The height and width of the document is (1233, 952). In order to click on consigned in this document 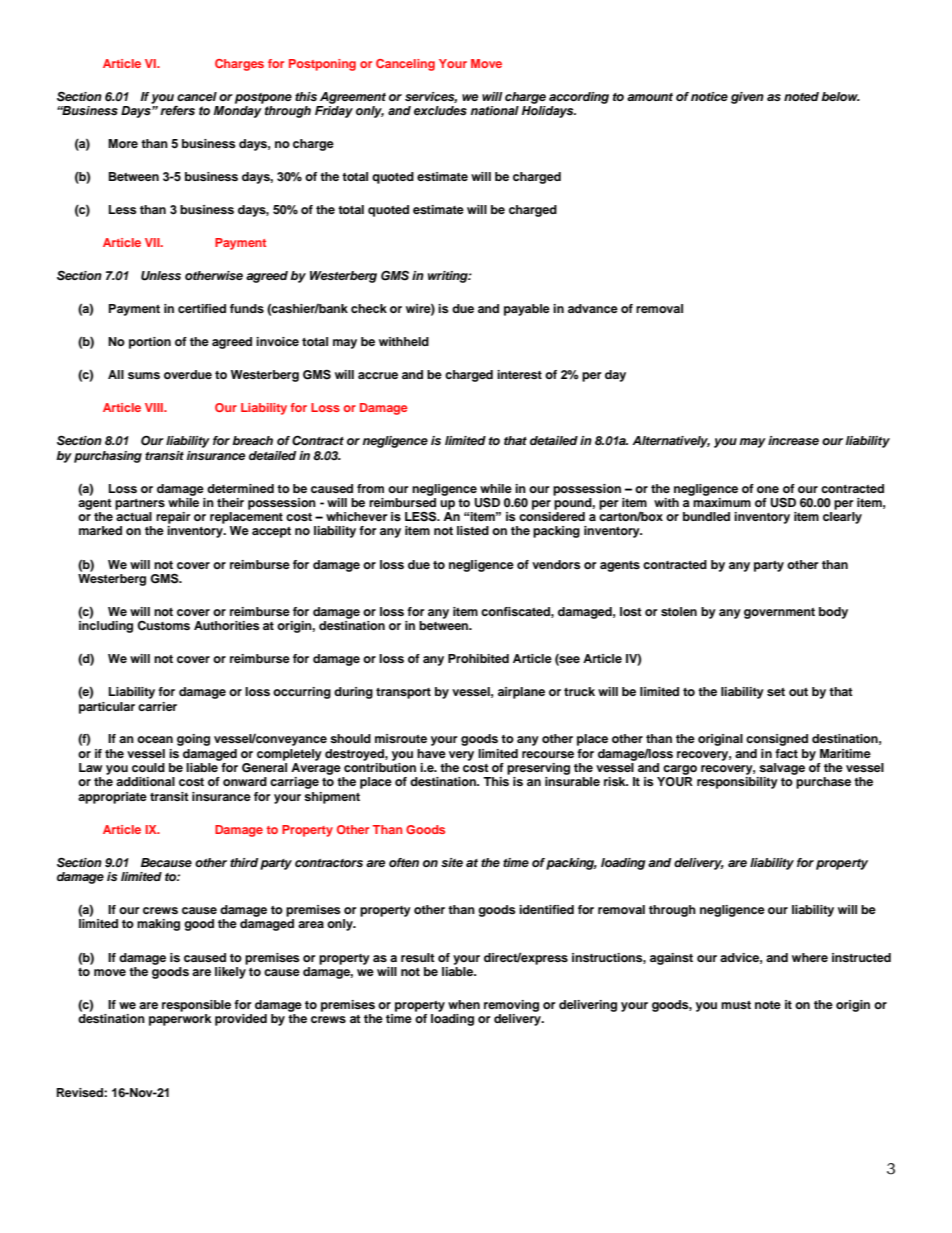, I will do `click(777, 740)`.
